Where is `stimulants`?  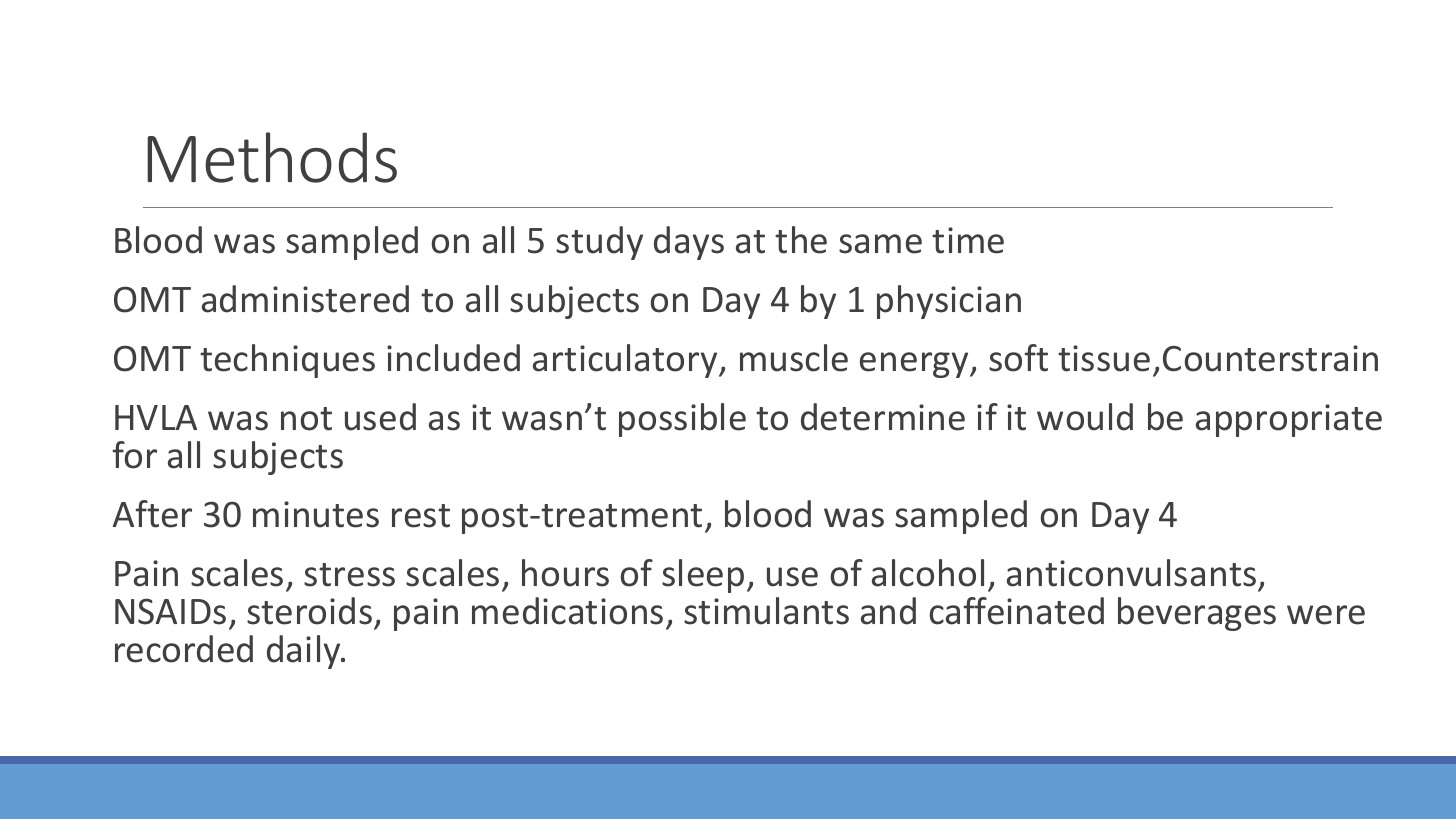
stimulants is located at coordinates (766, 611).
